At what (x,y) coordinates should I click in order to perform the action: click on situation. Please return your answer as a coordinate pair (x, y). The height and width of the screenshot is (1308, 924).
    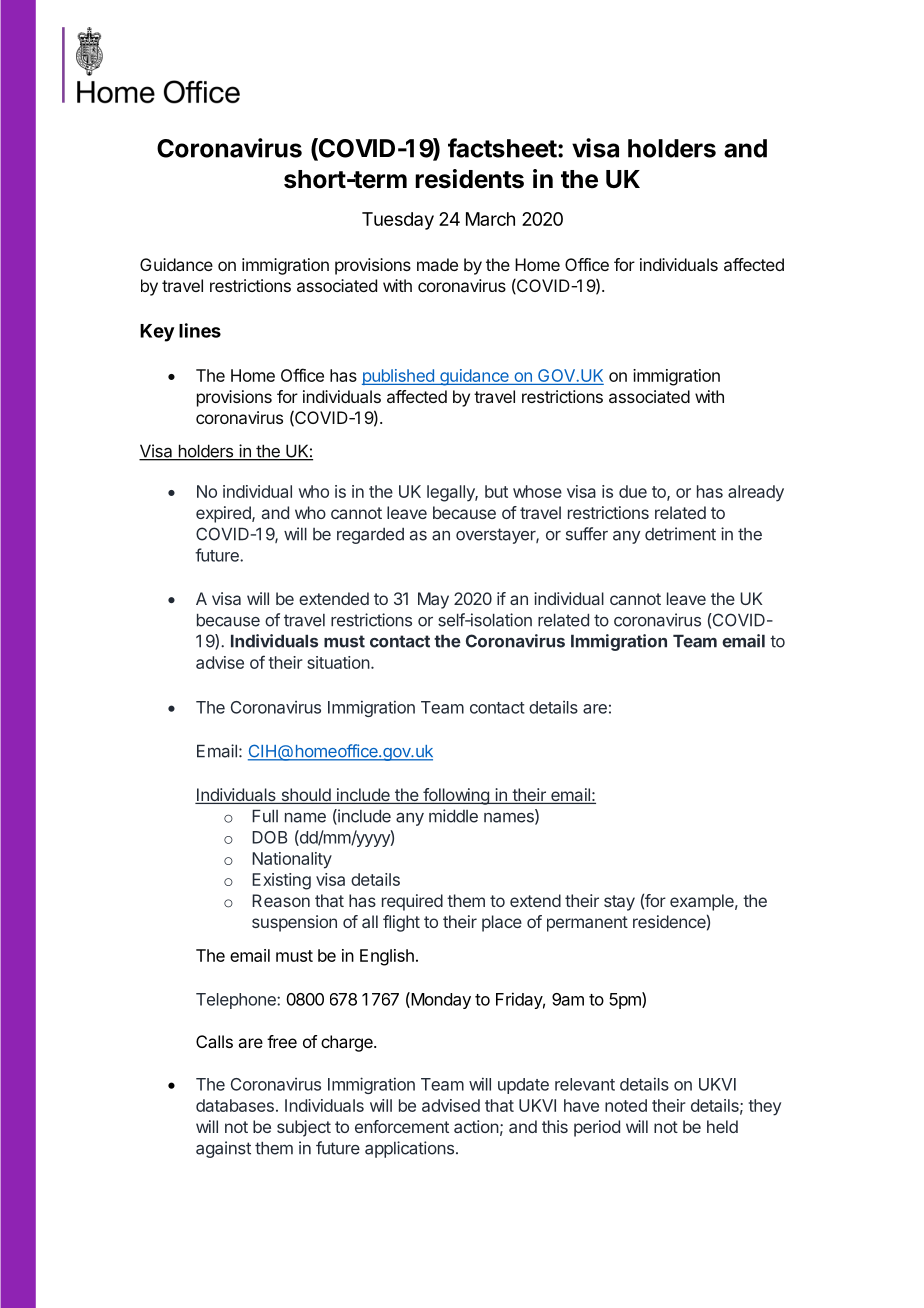
    Looking at the image, I should click on (338, 662).
